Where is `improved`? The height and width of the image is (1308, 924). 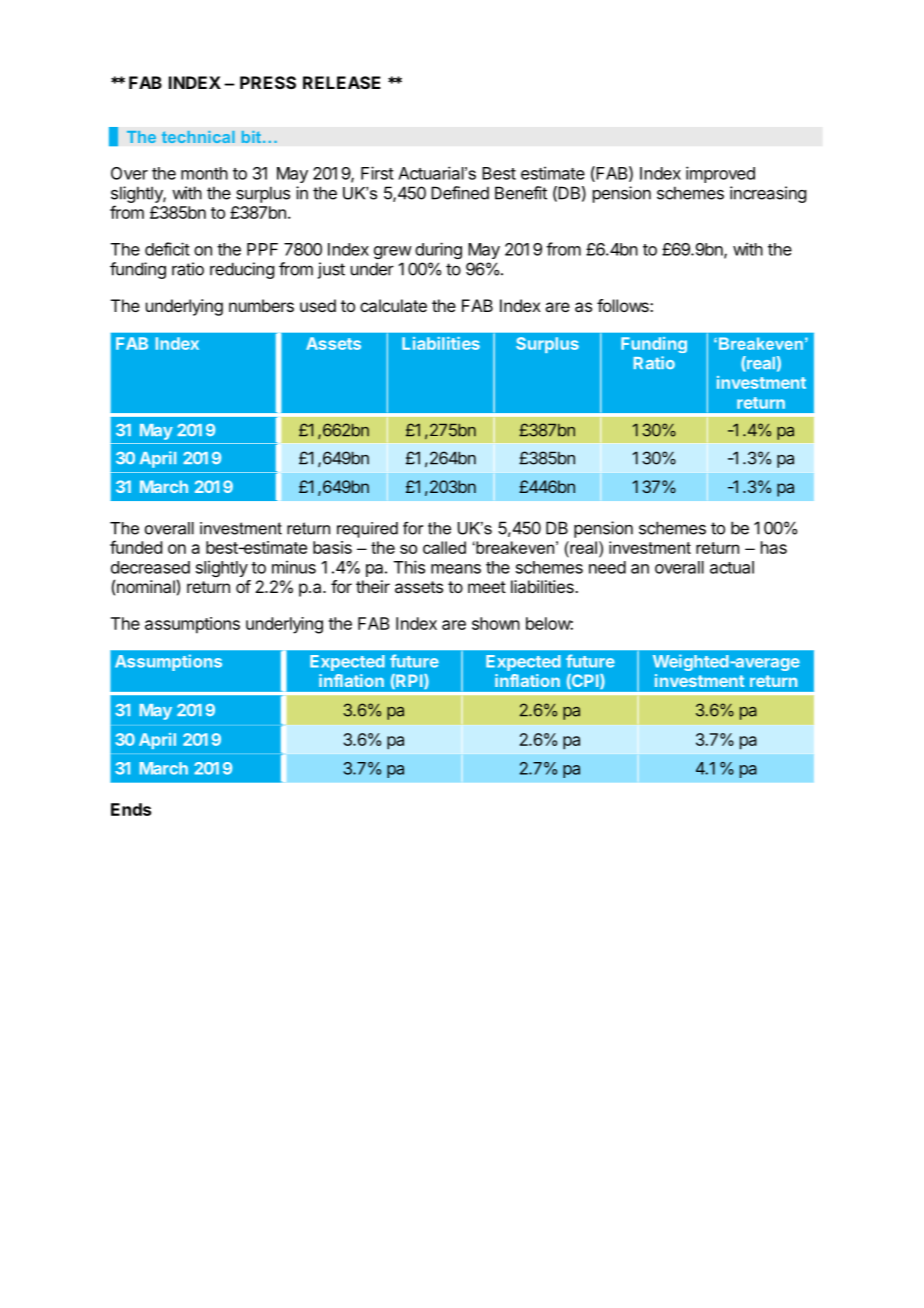 improved is located at coordinates (720, 174).
